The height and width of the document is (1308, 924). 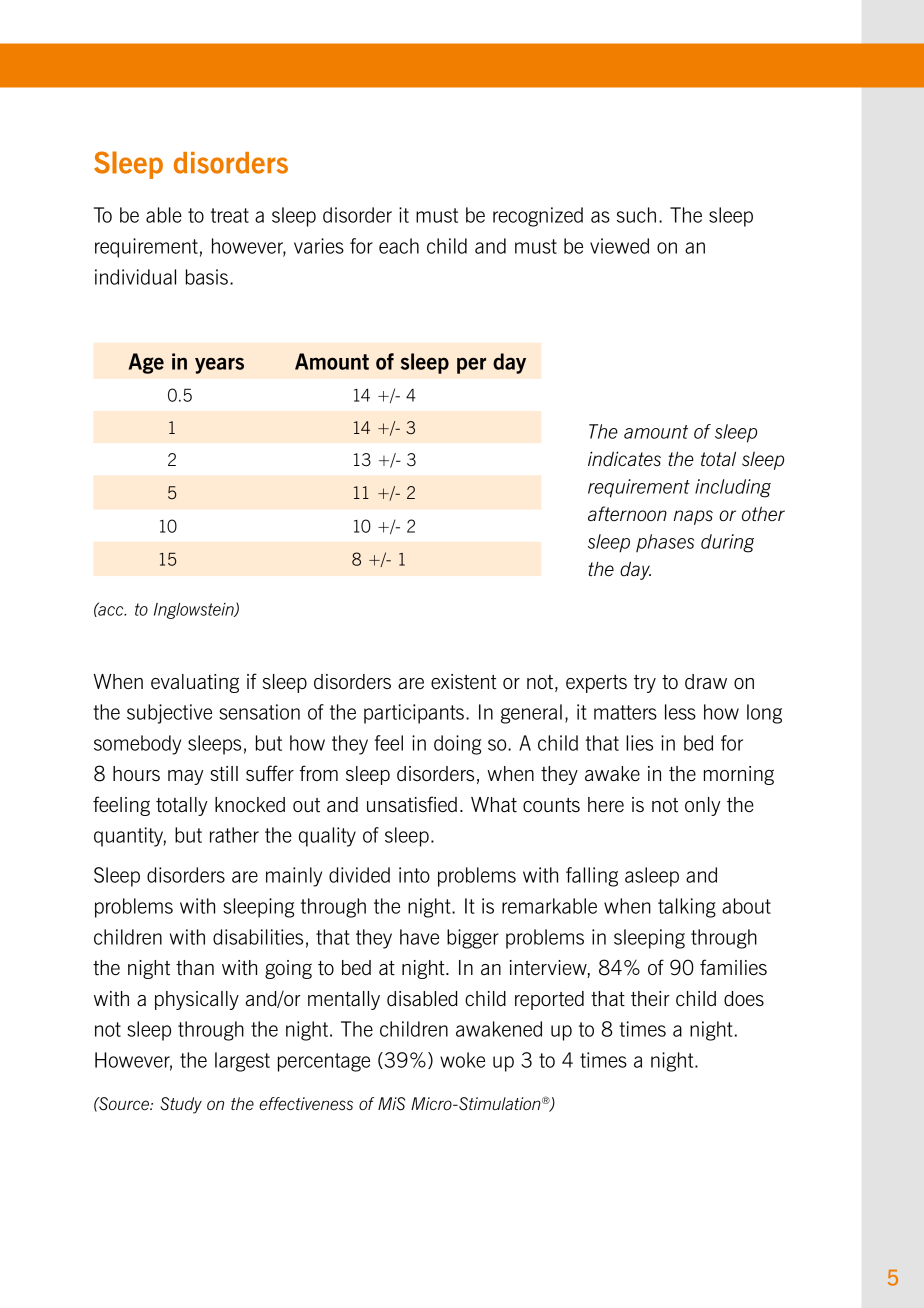 I want to click on existent, so click(x=464, y=682).
